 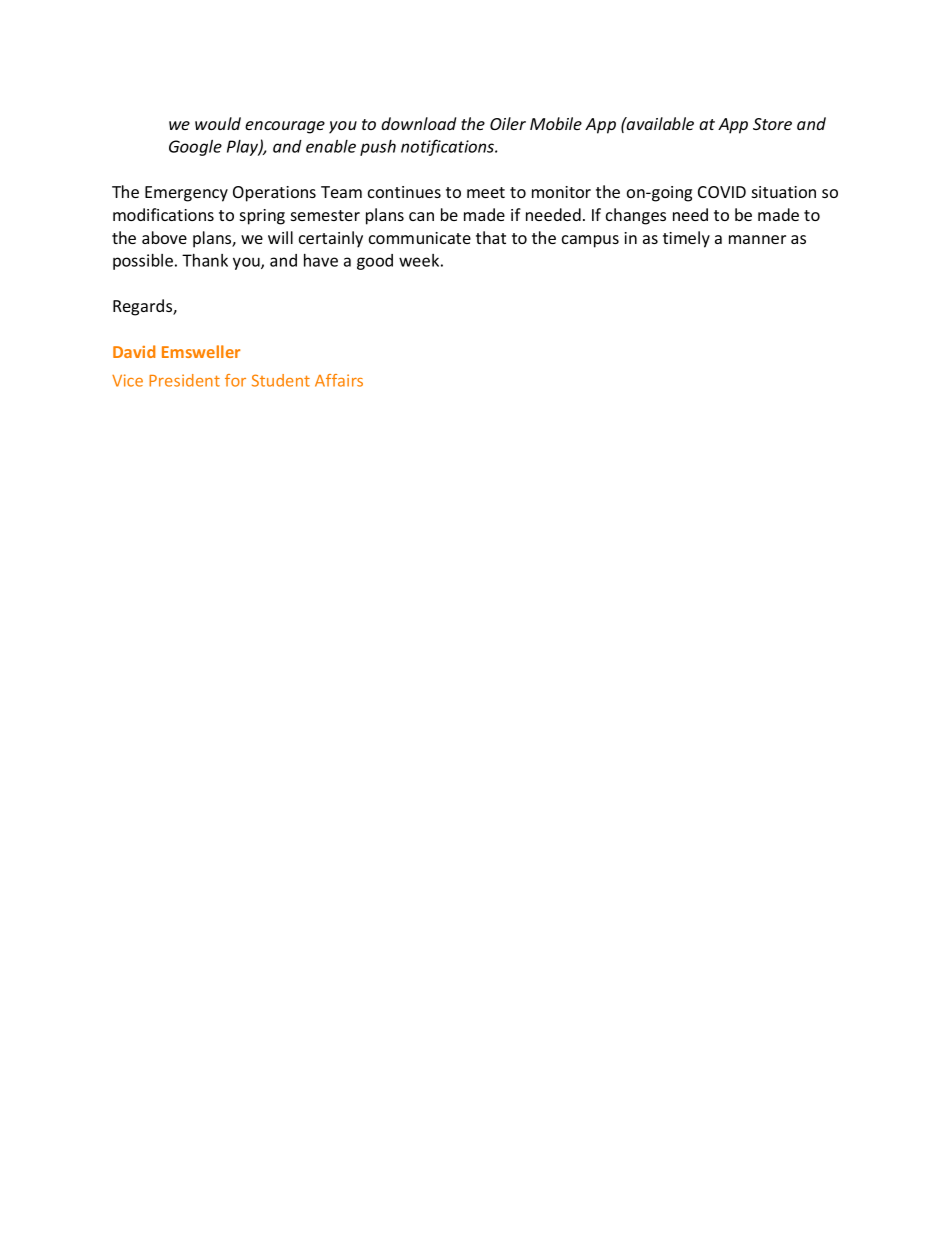 What do you see at coordinates (339, 380) in the page?
I see `Affairs` at bounding box center [339, 380].
